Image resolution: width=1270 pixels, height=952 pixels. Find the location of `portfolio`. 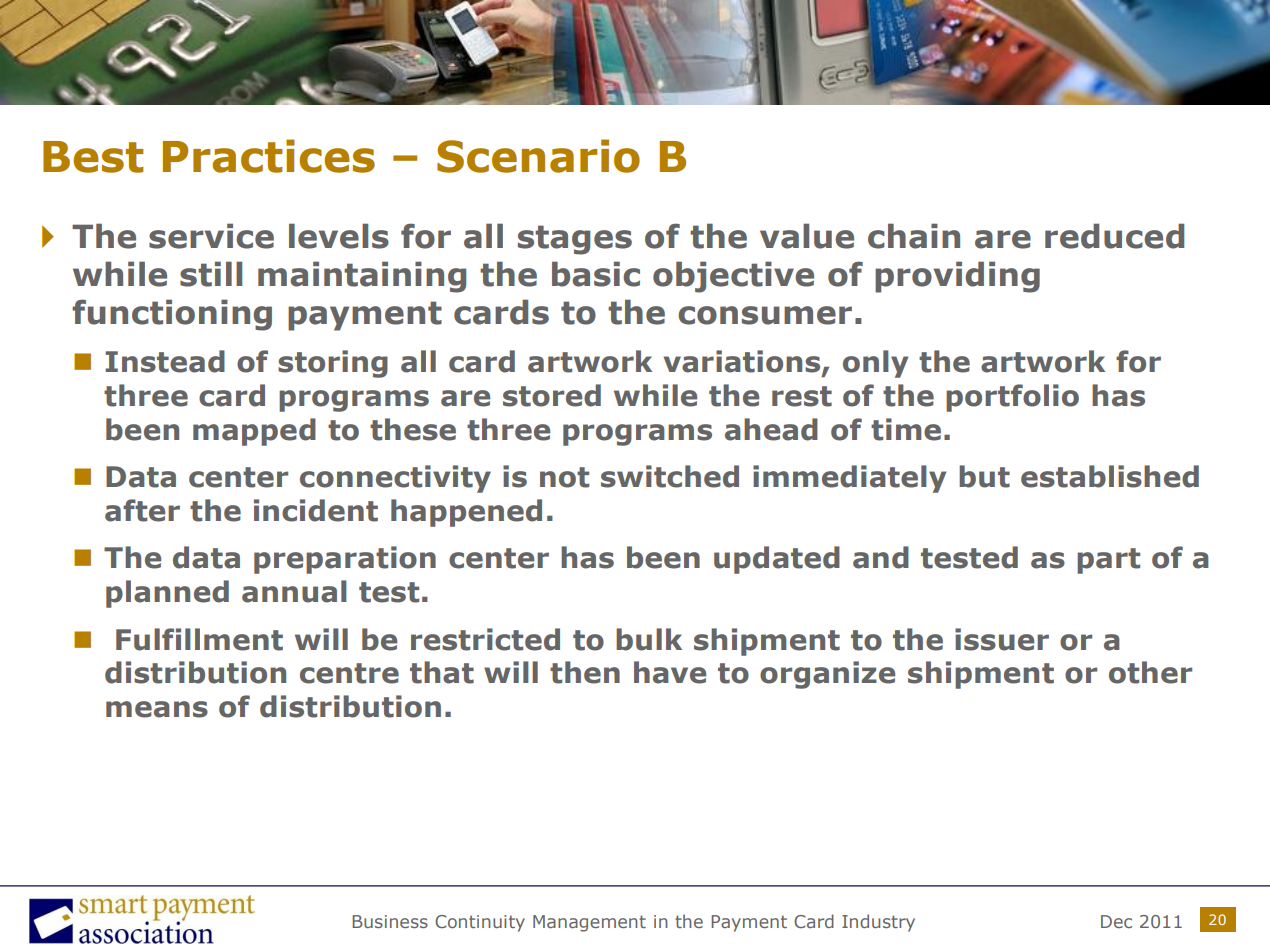

portfolio is located at coordinates (1012, 398).
